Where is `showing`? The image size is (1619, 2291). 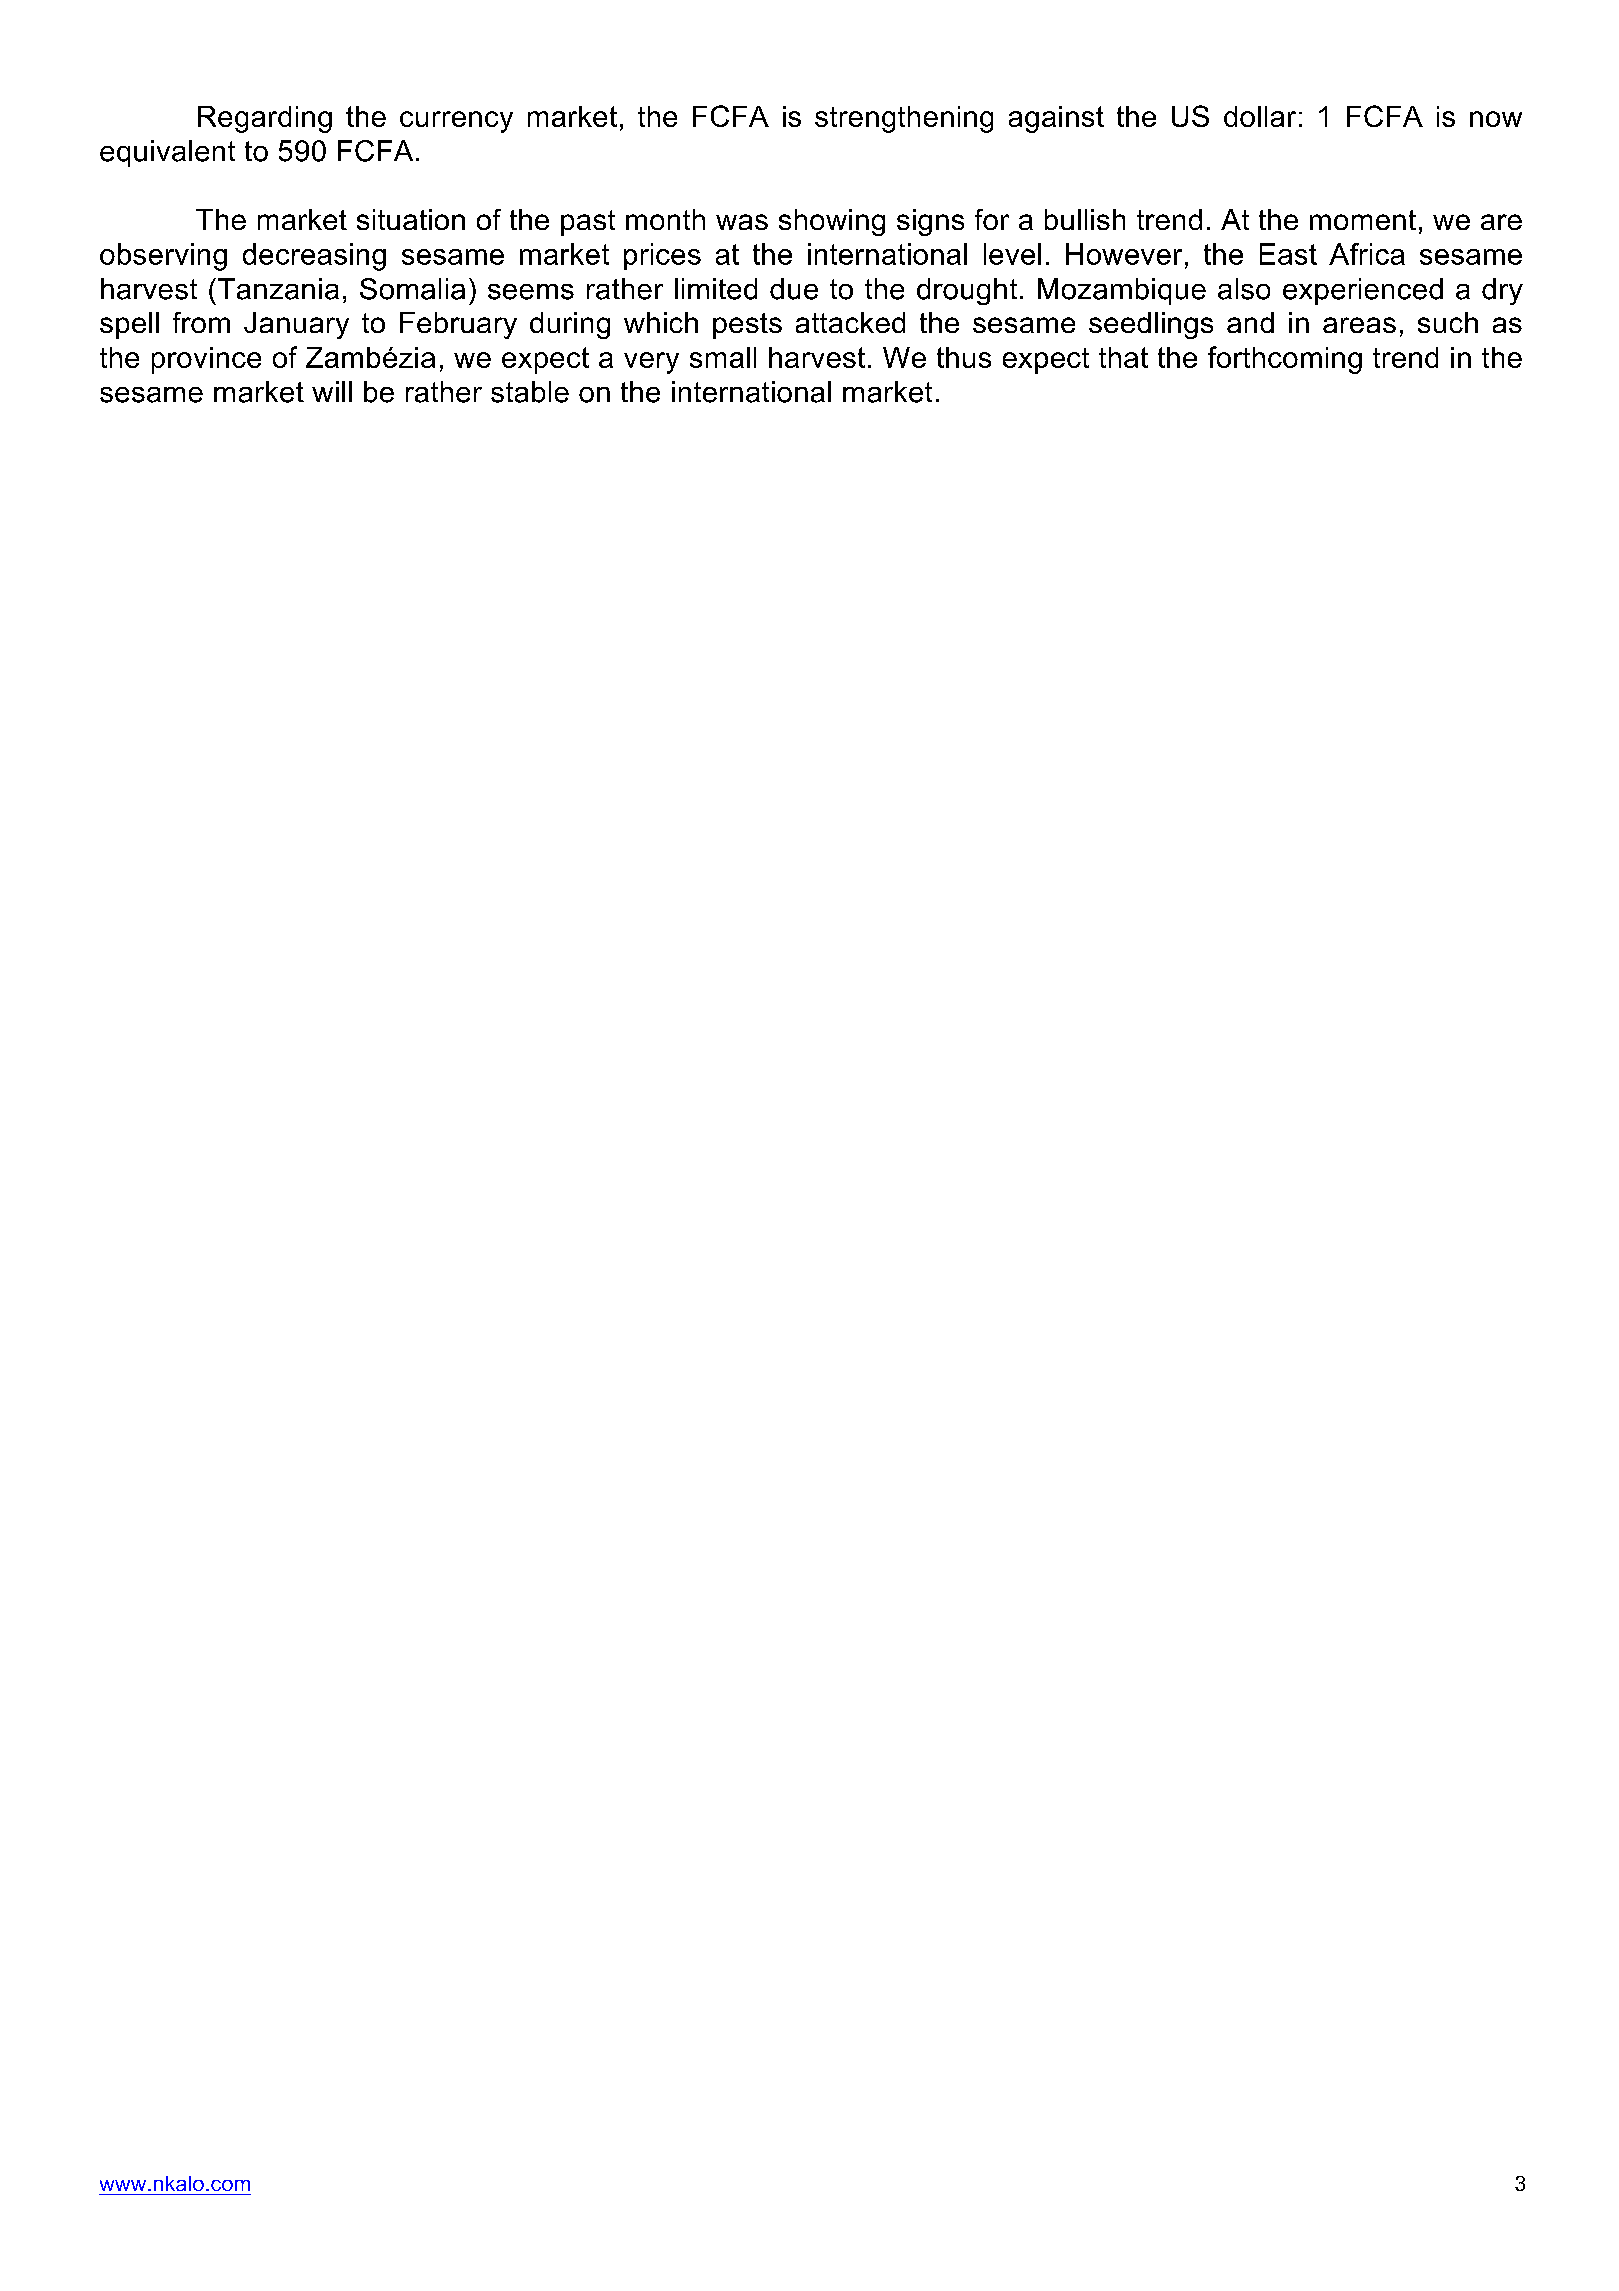 showing is located at coordinates (832, 222).
